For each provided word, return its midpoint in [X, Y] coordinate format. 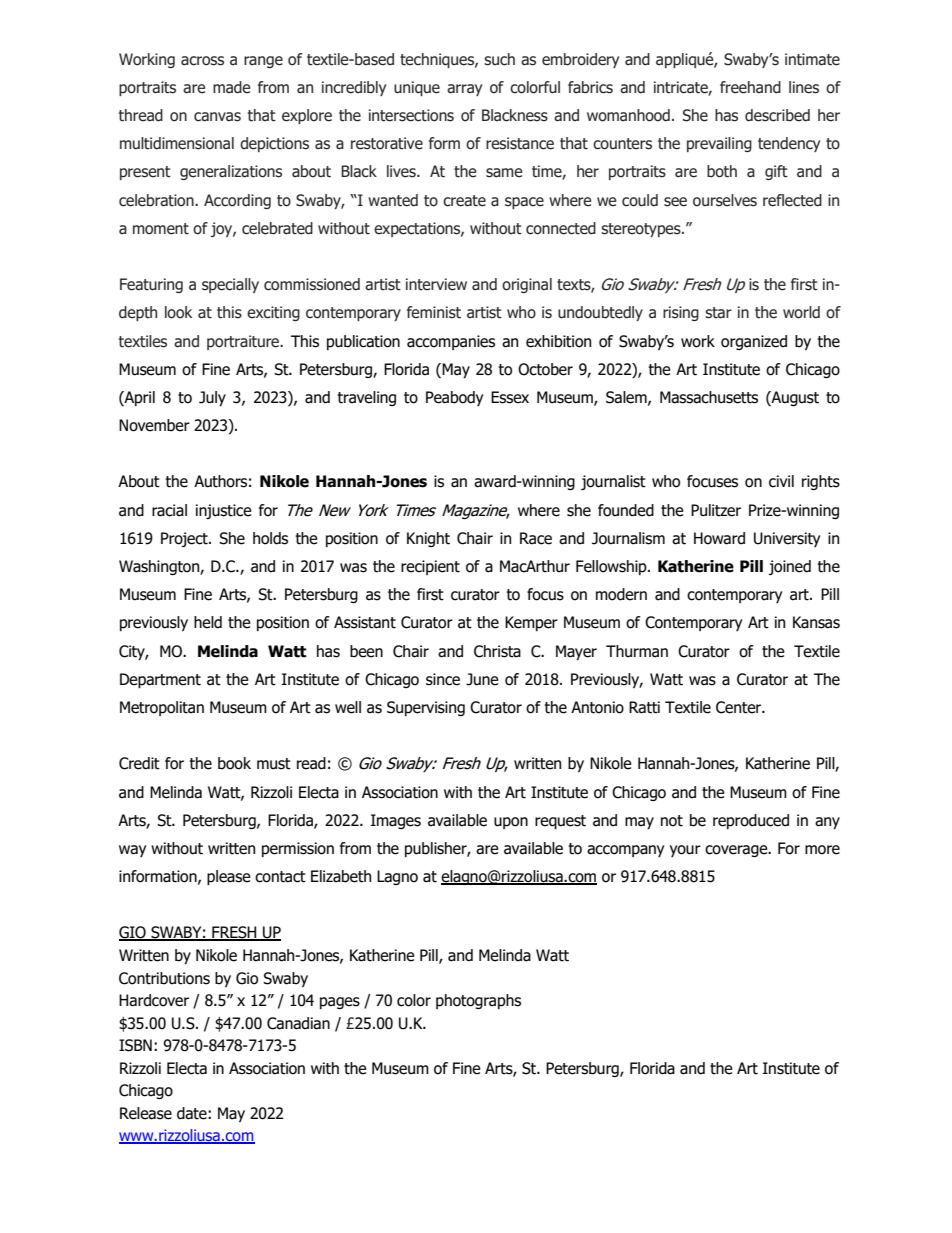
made [231, 87]
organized [754, 342]
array [464, 90]
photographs [478, 1001]
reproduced [751, 821]
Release [146, 1113]
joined [790, 567]
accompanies [451, 342]
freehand [750, 87]
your [685, 851]
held [208, 622]
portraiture [244, 342]
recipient [430, 567]
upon [511, 823]
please [229, 877]
